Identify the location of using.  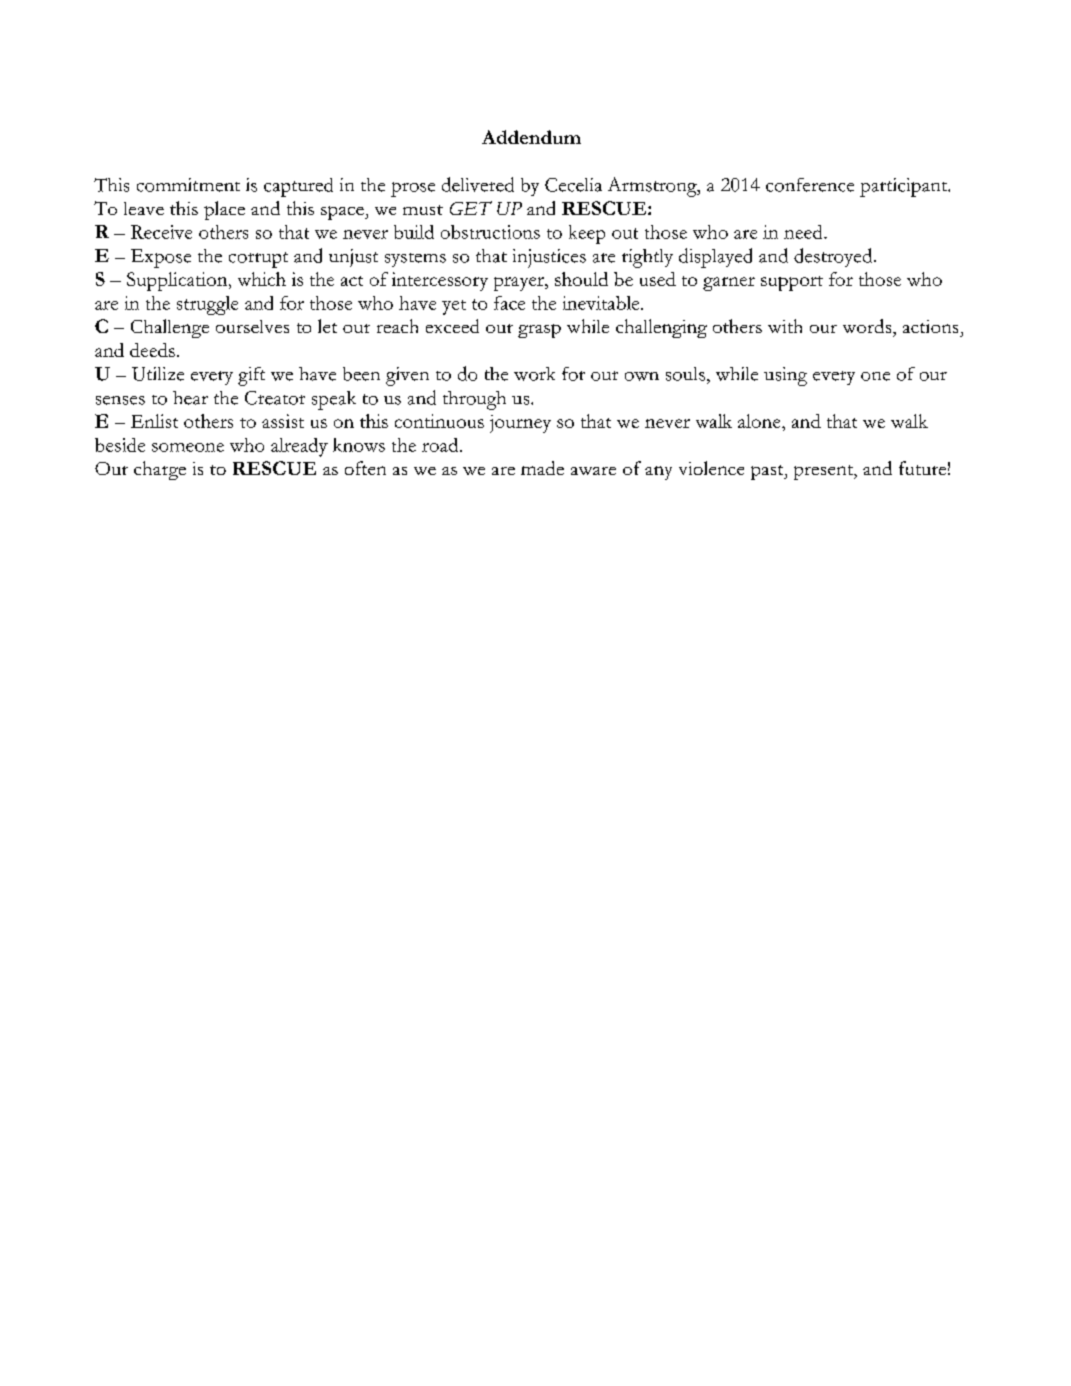
(785, 376).
